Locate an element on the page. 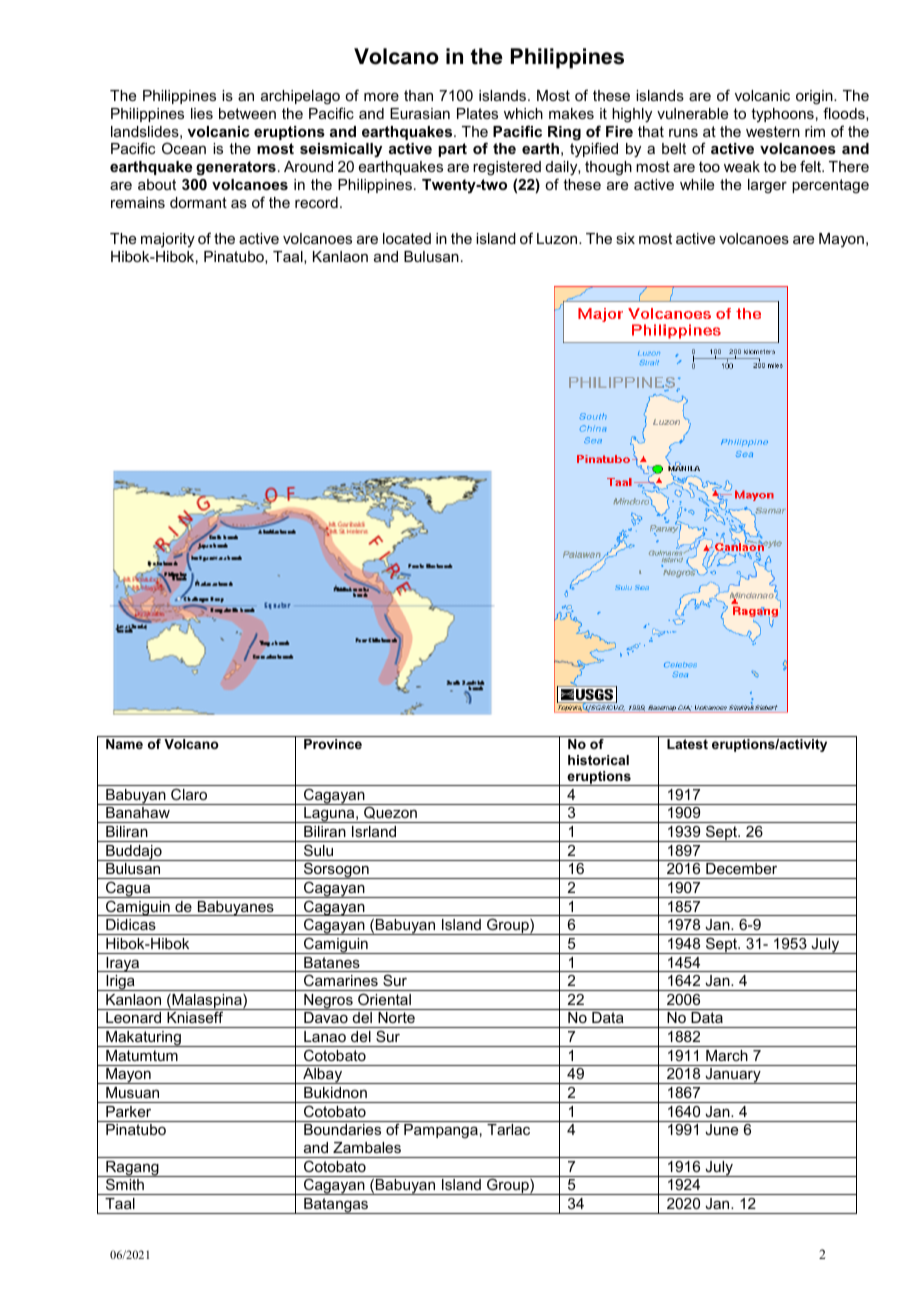 The image size is (924, 1308). Boundaries is located at coordinates (342, 1129).
